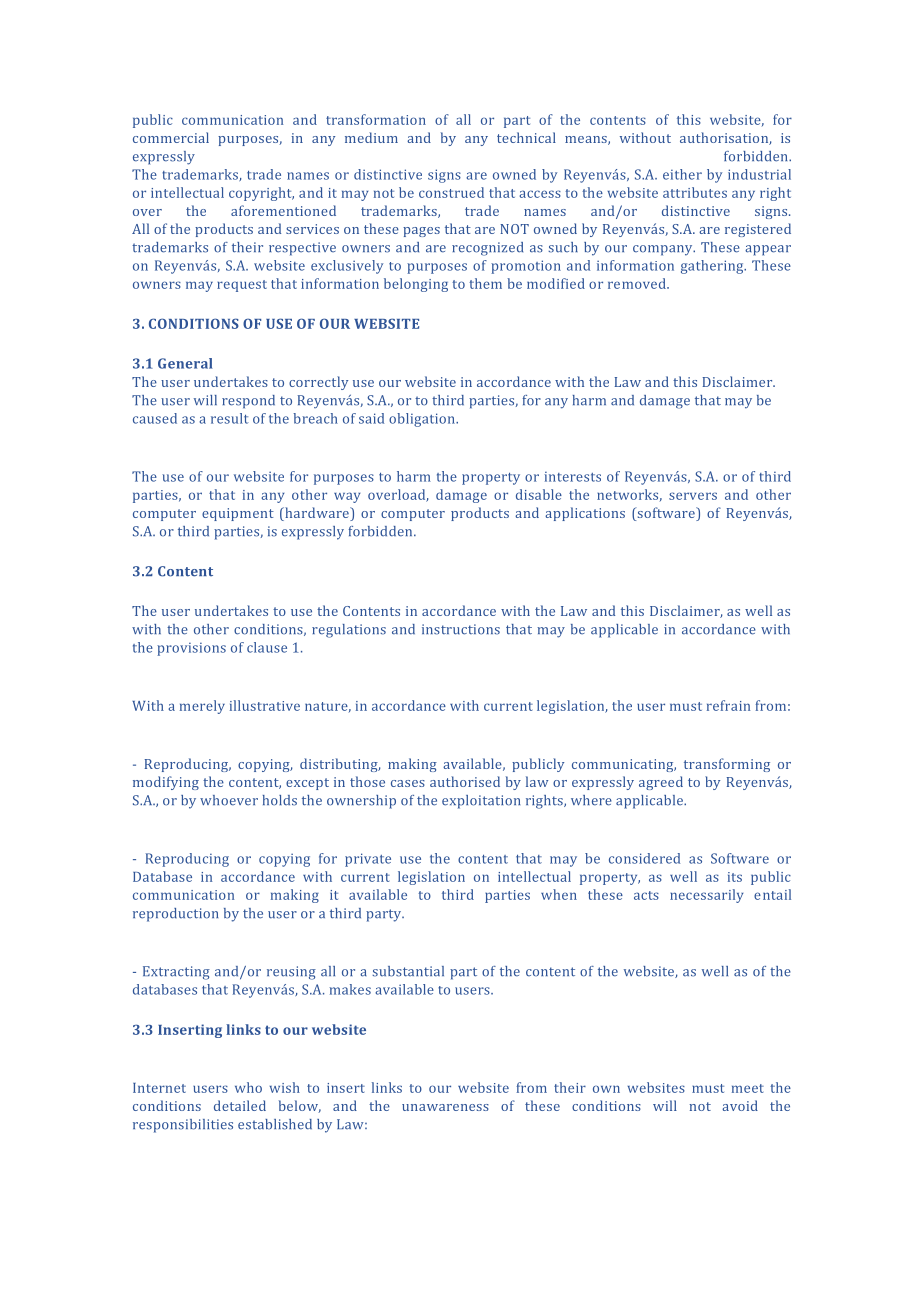 The height and width of the page is (1308, 924). I want to click on clause, so click(267, 647).
